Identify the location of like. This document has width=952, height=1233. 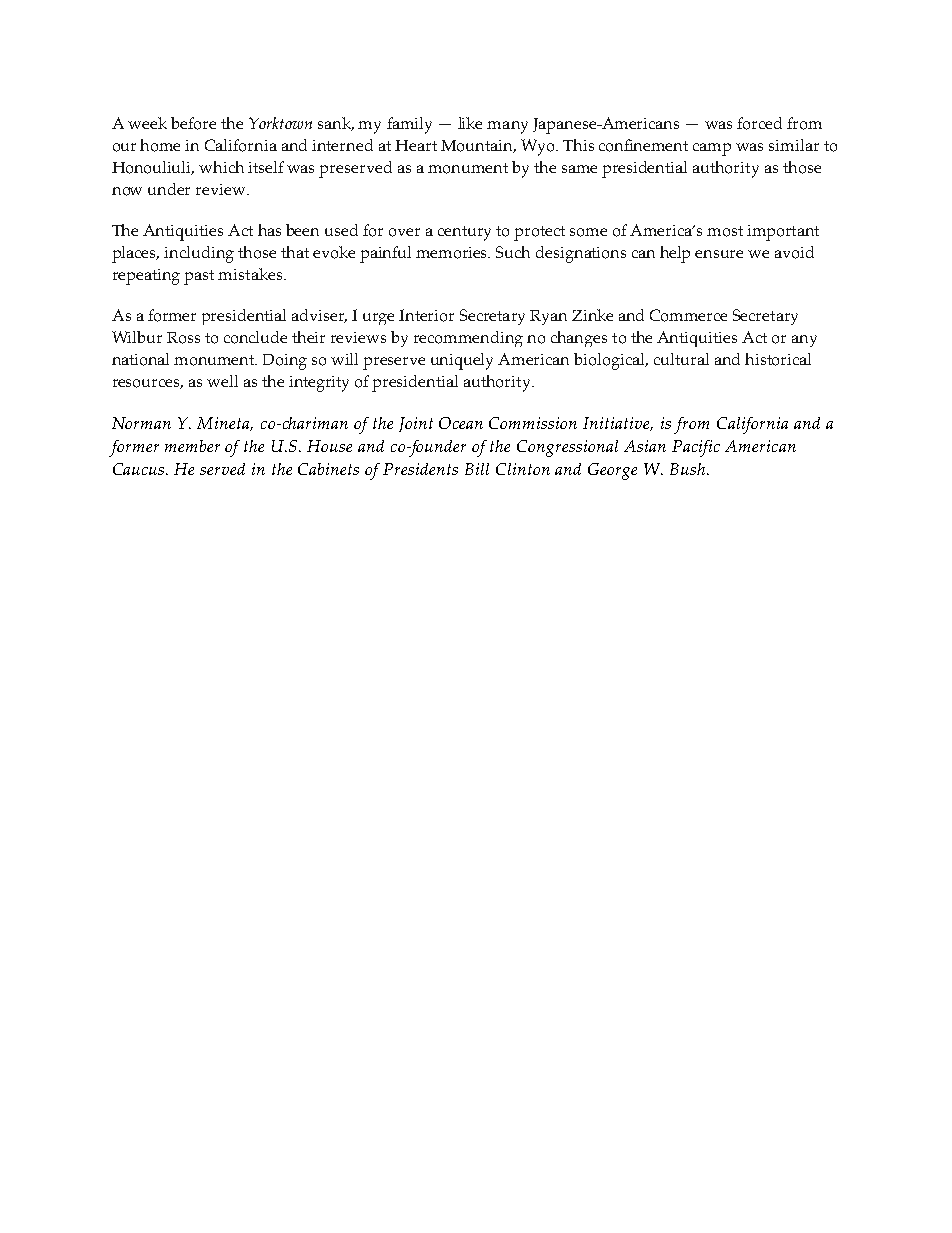
(470, 123).
